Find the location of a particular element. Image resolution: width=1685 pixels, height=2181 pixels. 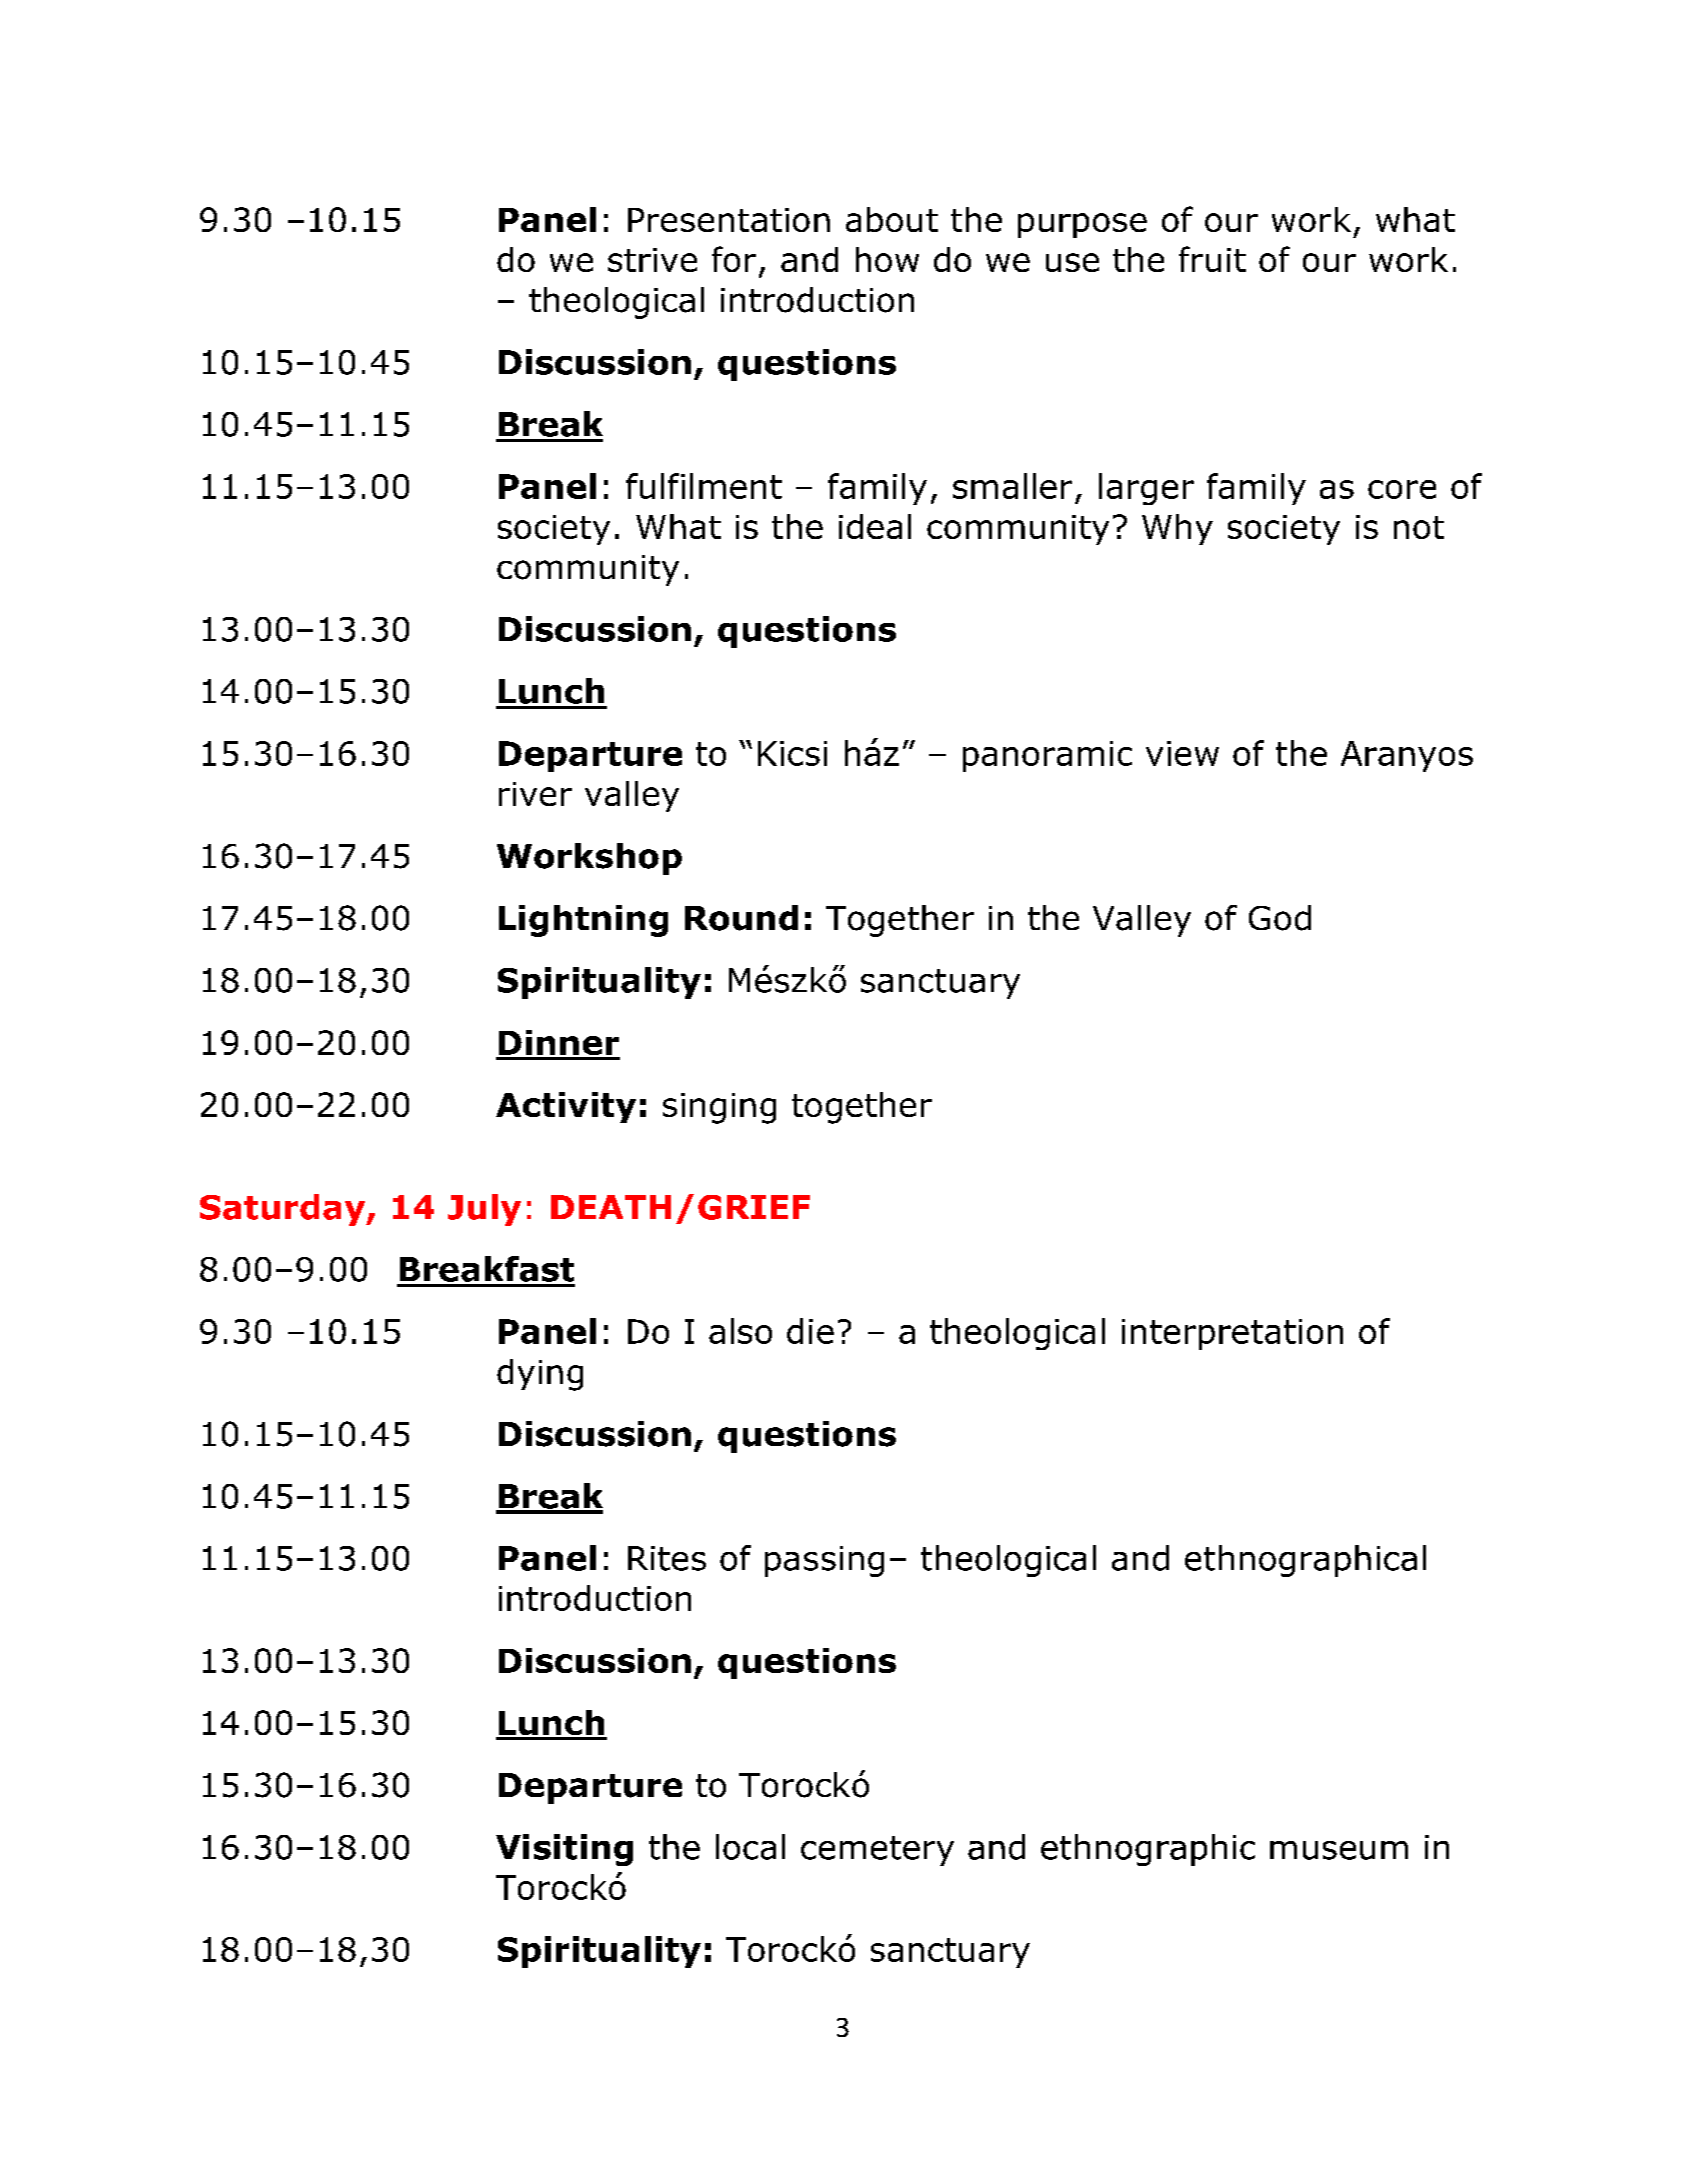

museum is located at coordinates (1339, 1850).
